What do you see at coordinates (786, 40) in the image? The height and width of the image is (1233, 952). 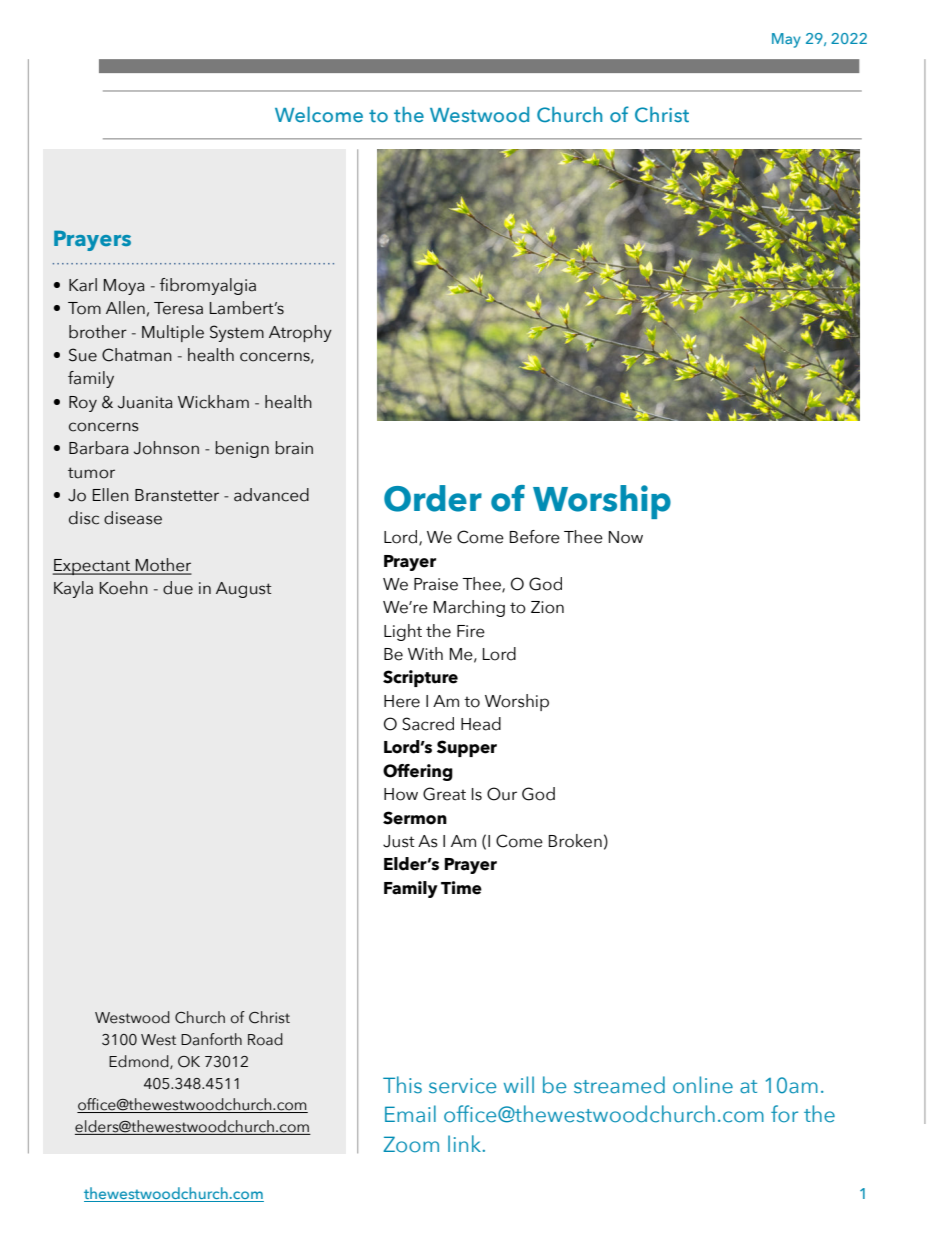 I see `May` at bounding box center [786, 40].
